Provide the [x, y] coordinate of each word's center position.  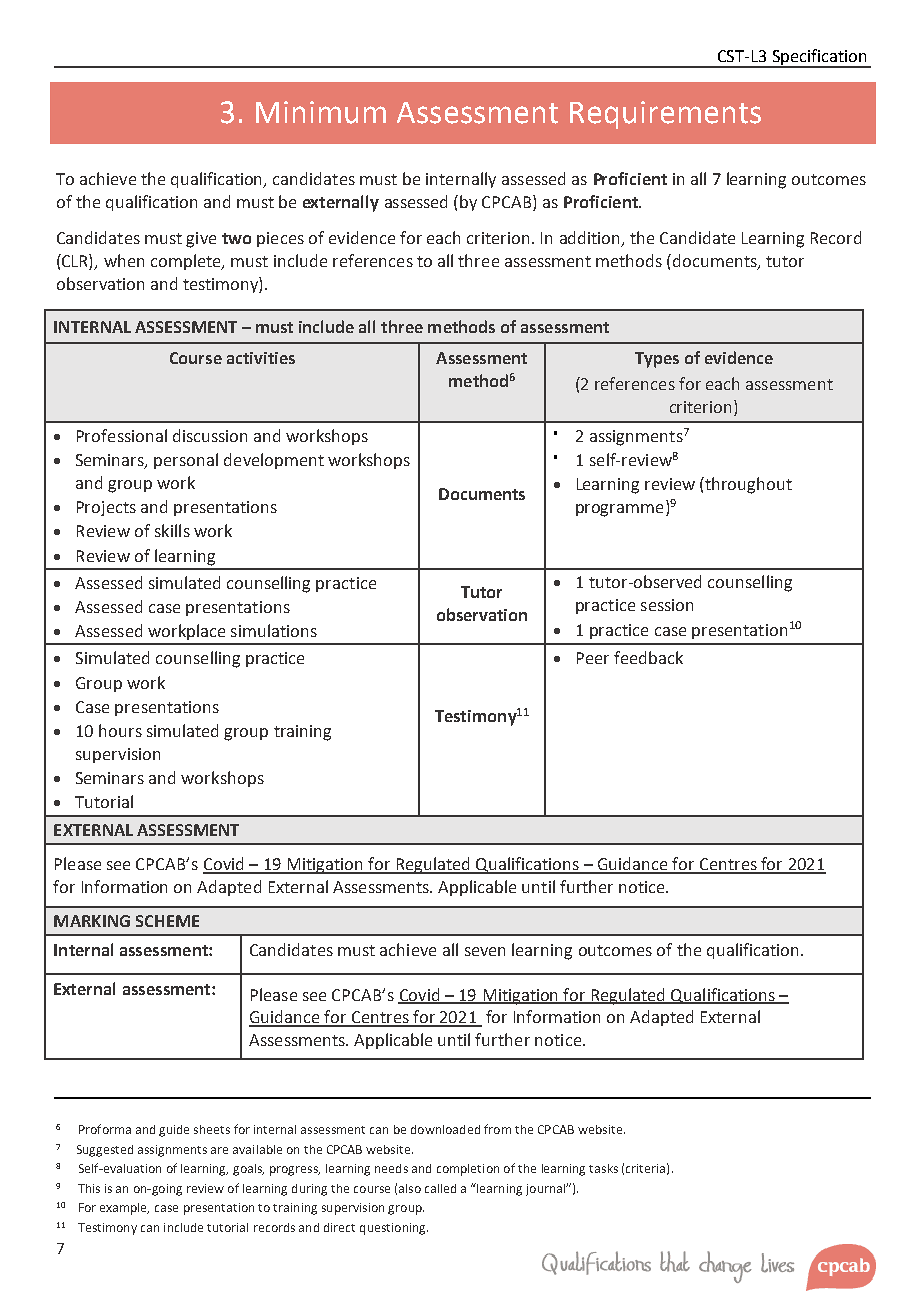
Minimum [321, 112]
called [440, 1188]
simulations [274, 630]
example [124, 1209]
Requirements [665, 115]
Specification [819, 58]
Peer [593, 658]
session [667, 605]
